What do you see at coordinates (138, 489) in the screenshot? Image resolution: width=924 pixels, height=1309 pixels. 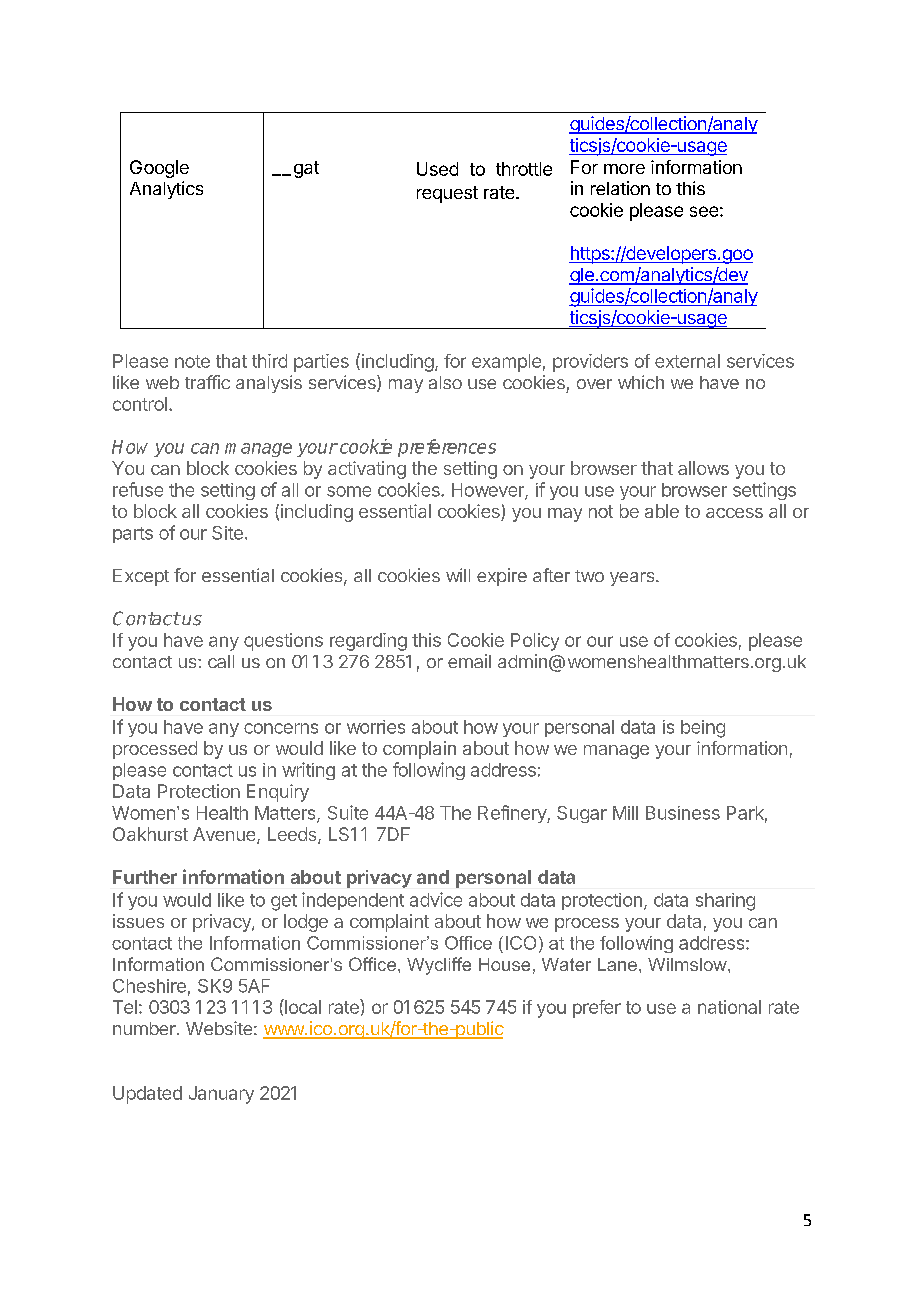 I see `refuse` at bounding box center [138, 489].
